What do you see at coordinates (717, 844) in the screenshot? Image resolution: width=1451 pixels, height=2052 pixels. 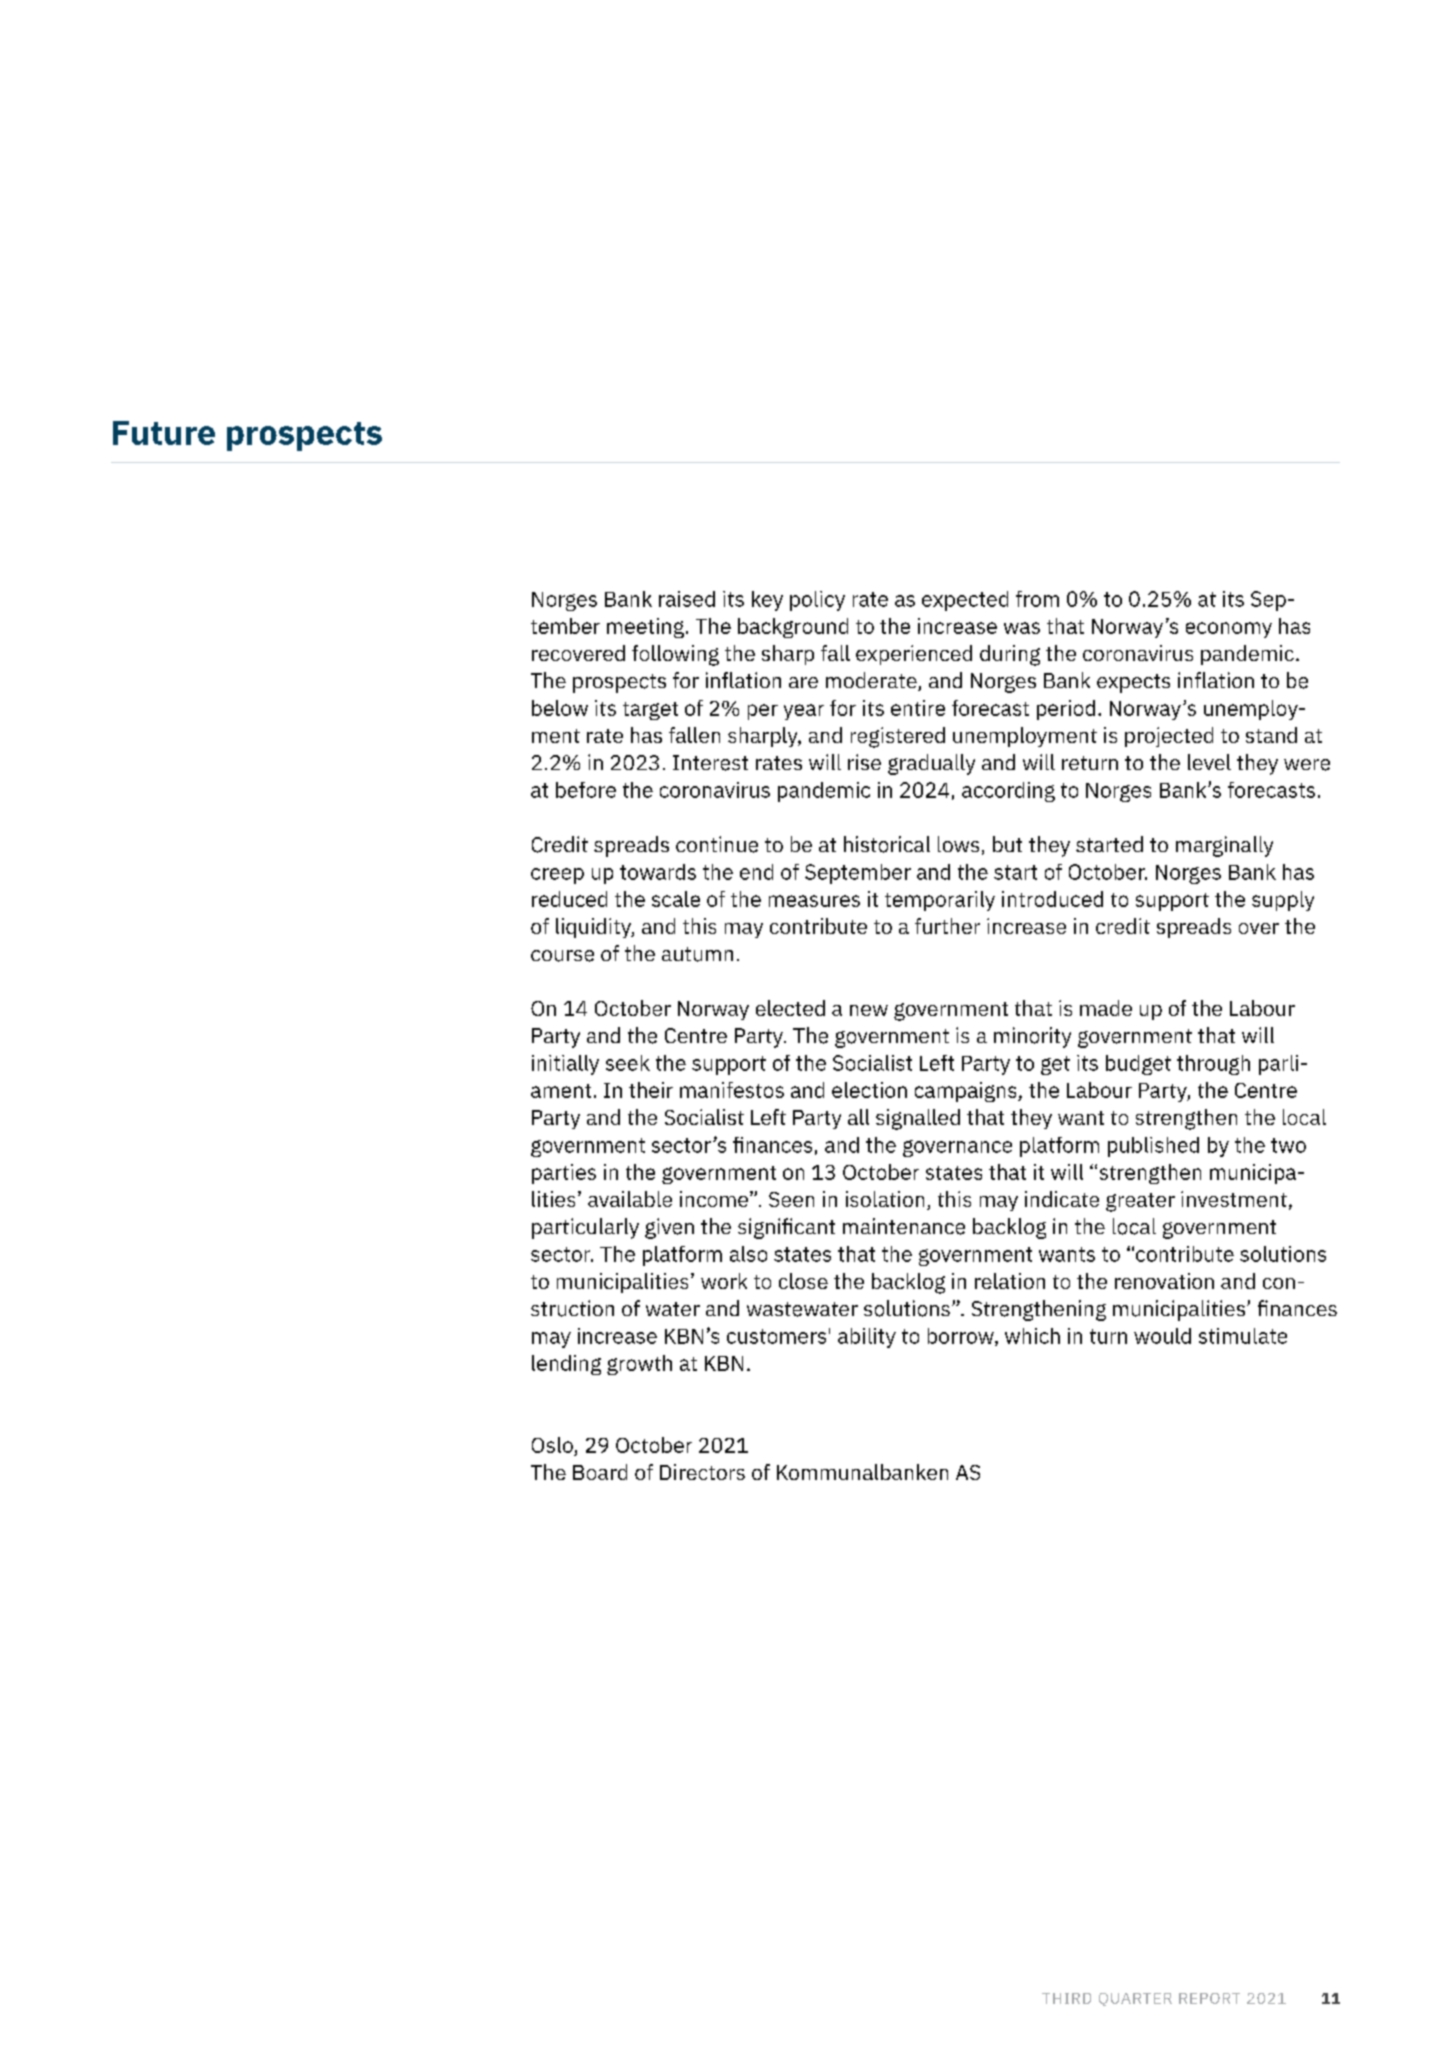 I see `continue` at bounding box center [717, 844].
